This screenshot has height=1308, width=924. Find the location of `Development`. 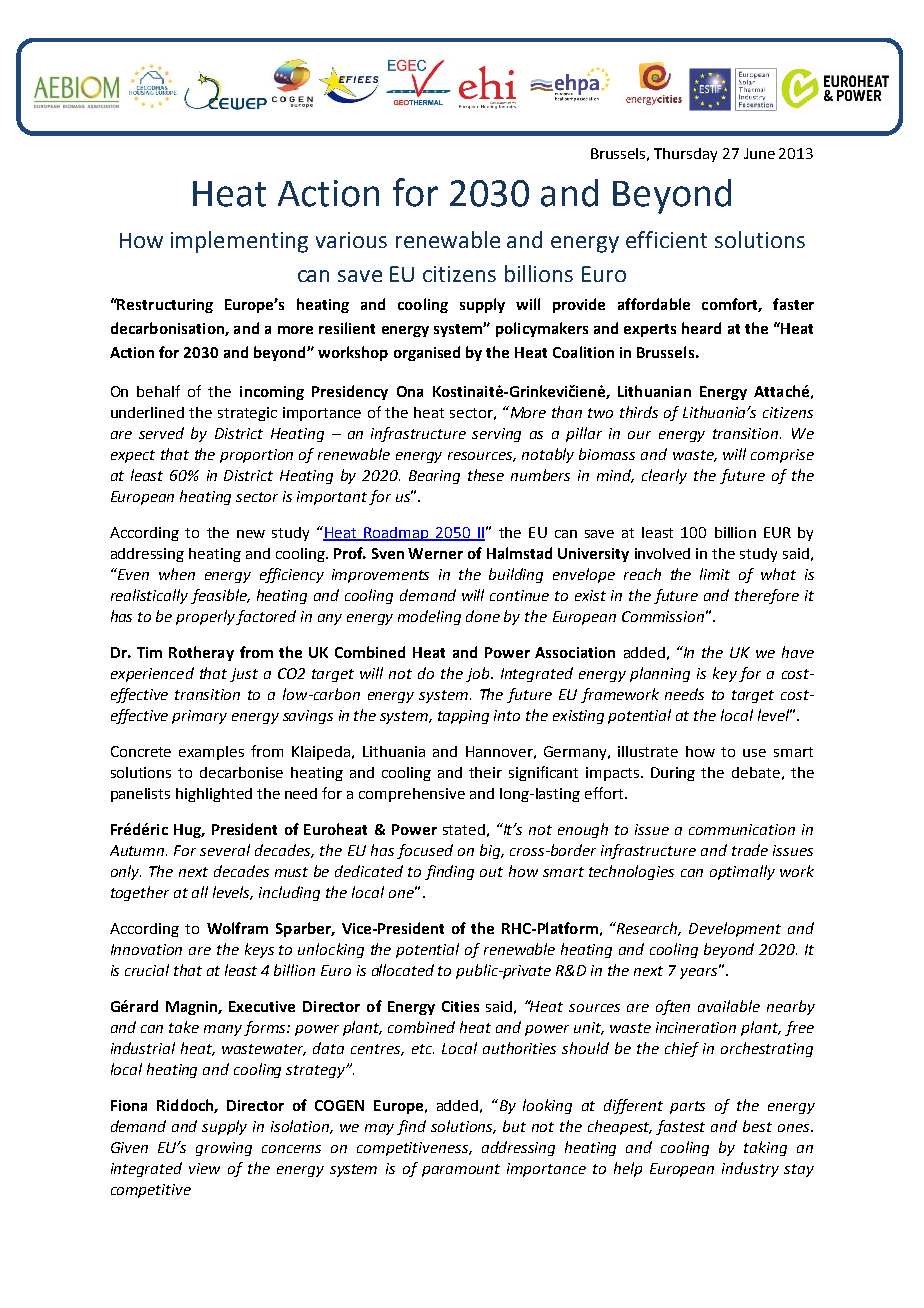

Development is located at coordinates (735, 929).
